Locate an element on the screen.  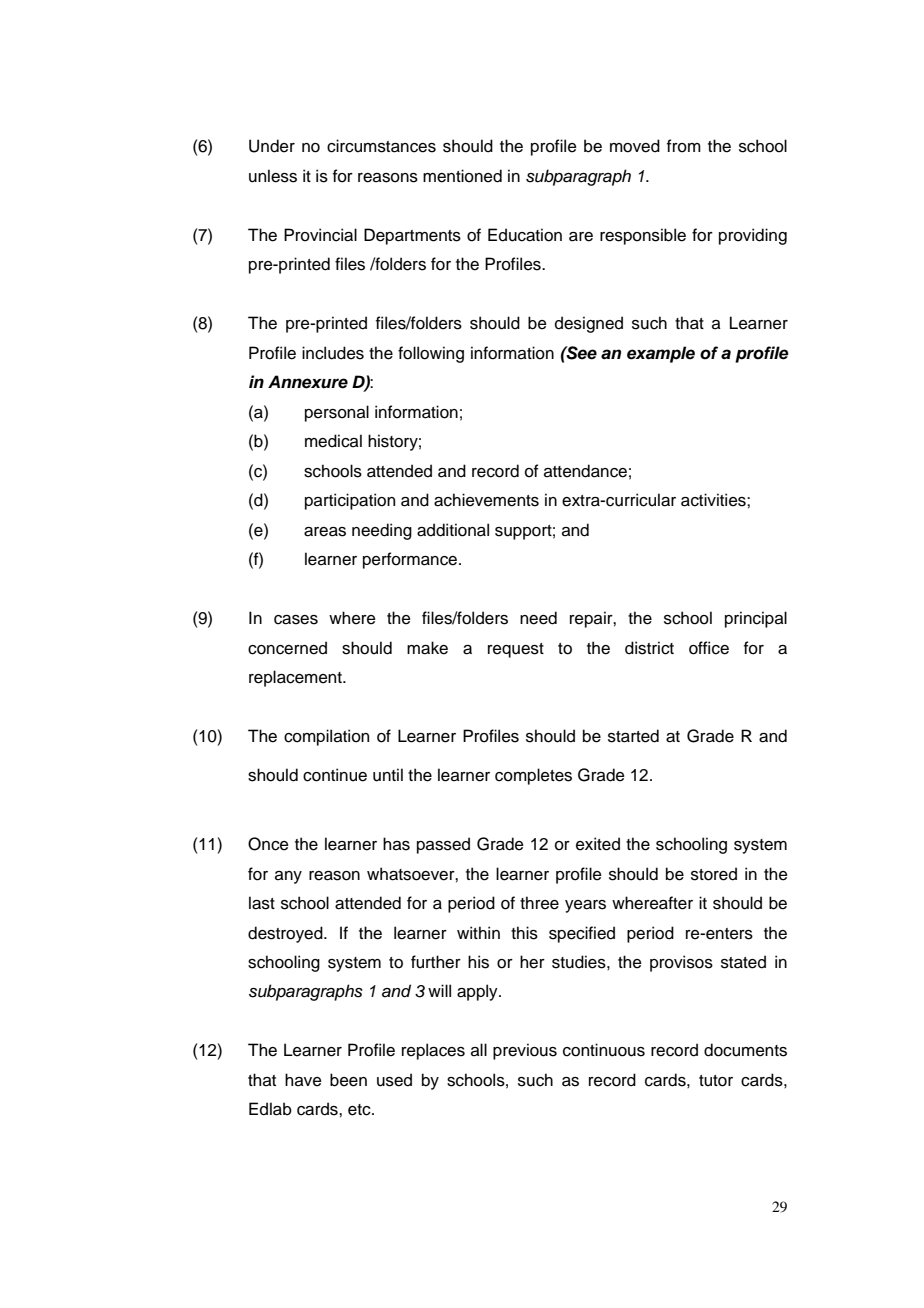
mentioned is located at coordinates (462, 176).
